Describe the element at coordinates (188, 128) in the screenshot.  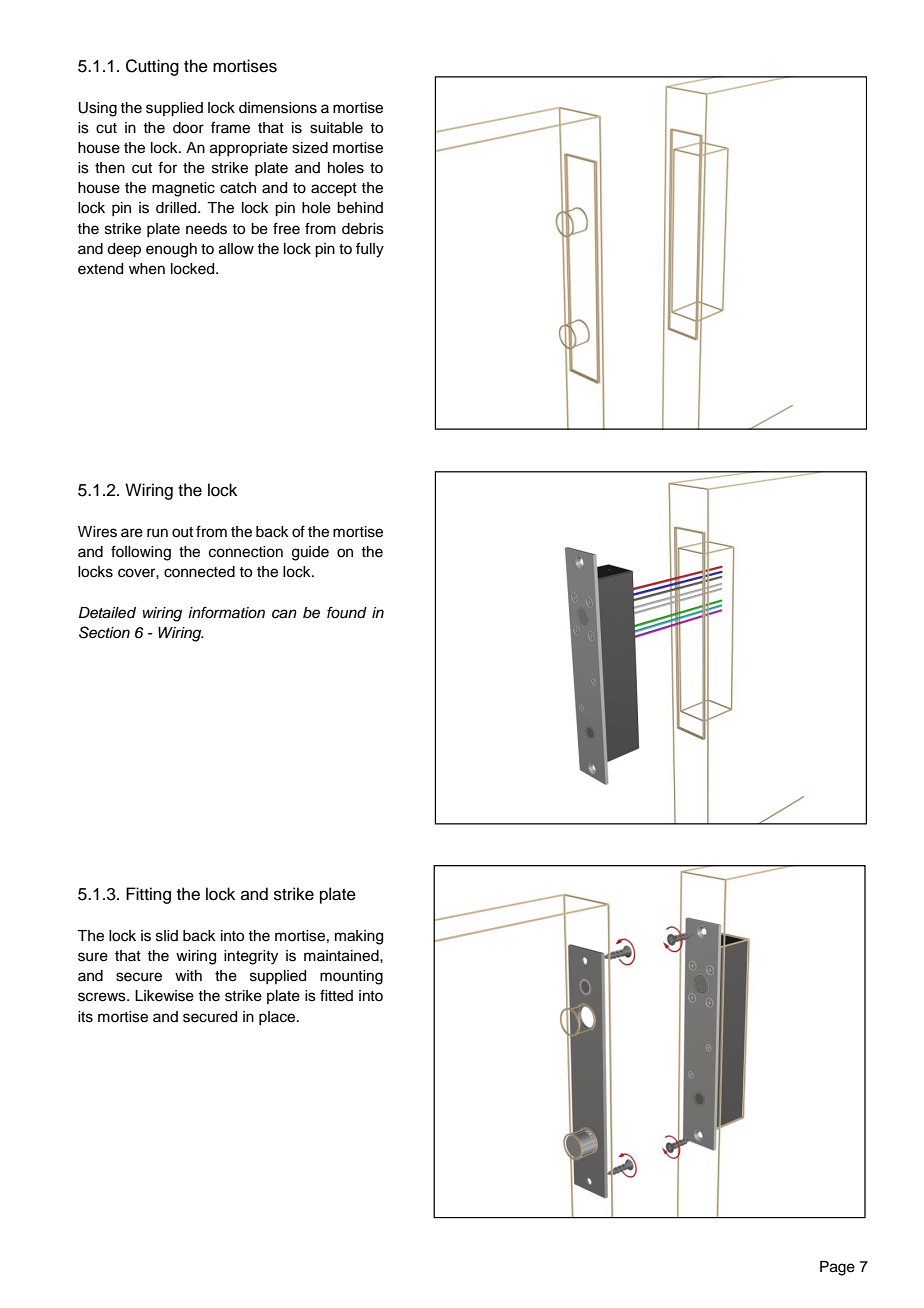
I see `door` at that location.
